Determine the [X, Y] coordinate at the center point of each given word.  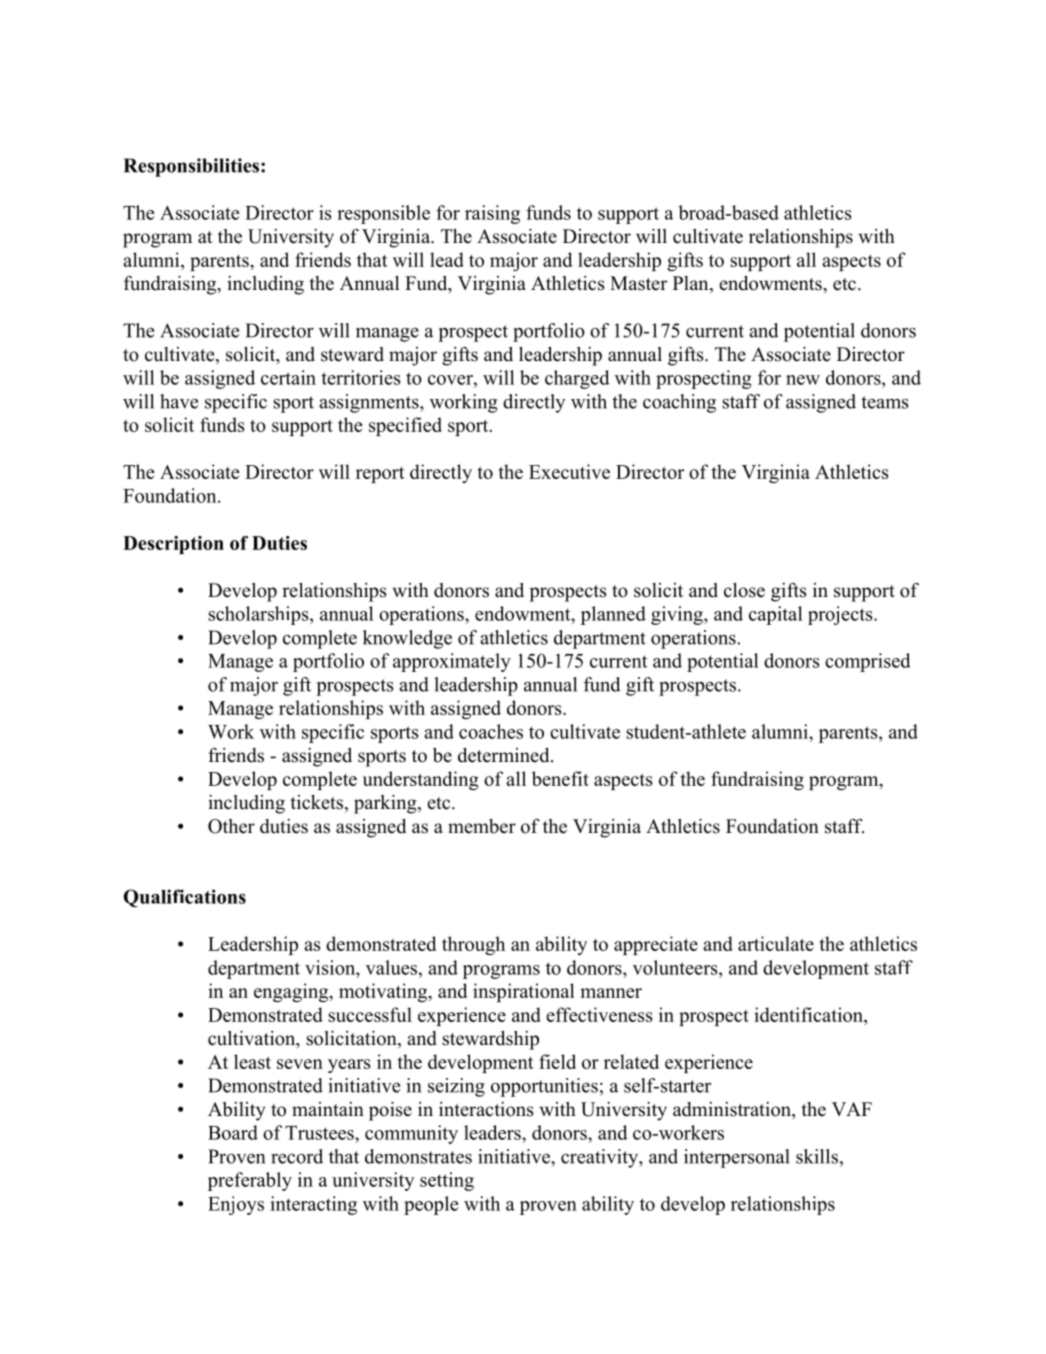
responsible [383, 214]
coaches [491, 731]
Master [638, 283]
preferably [250, 1181]
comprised [868, 662]
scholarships [259, 615]
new [803, 380]
